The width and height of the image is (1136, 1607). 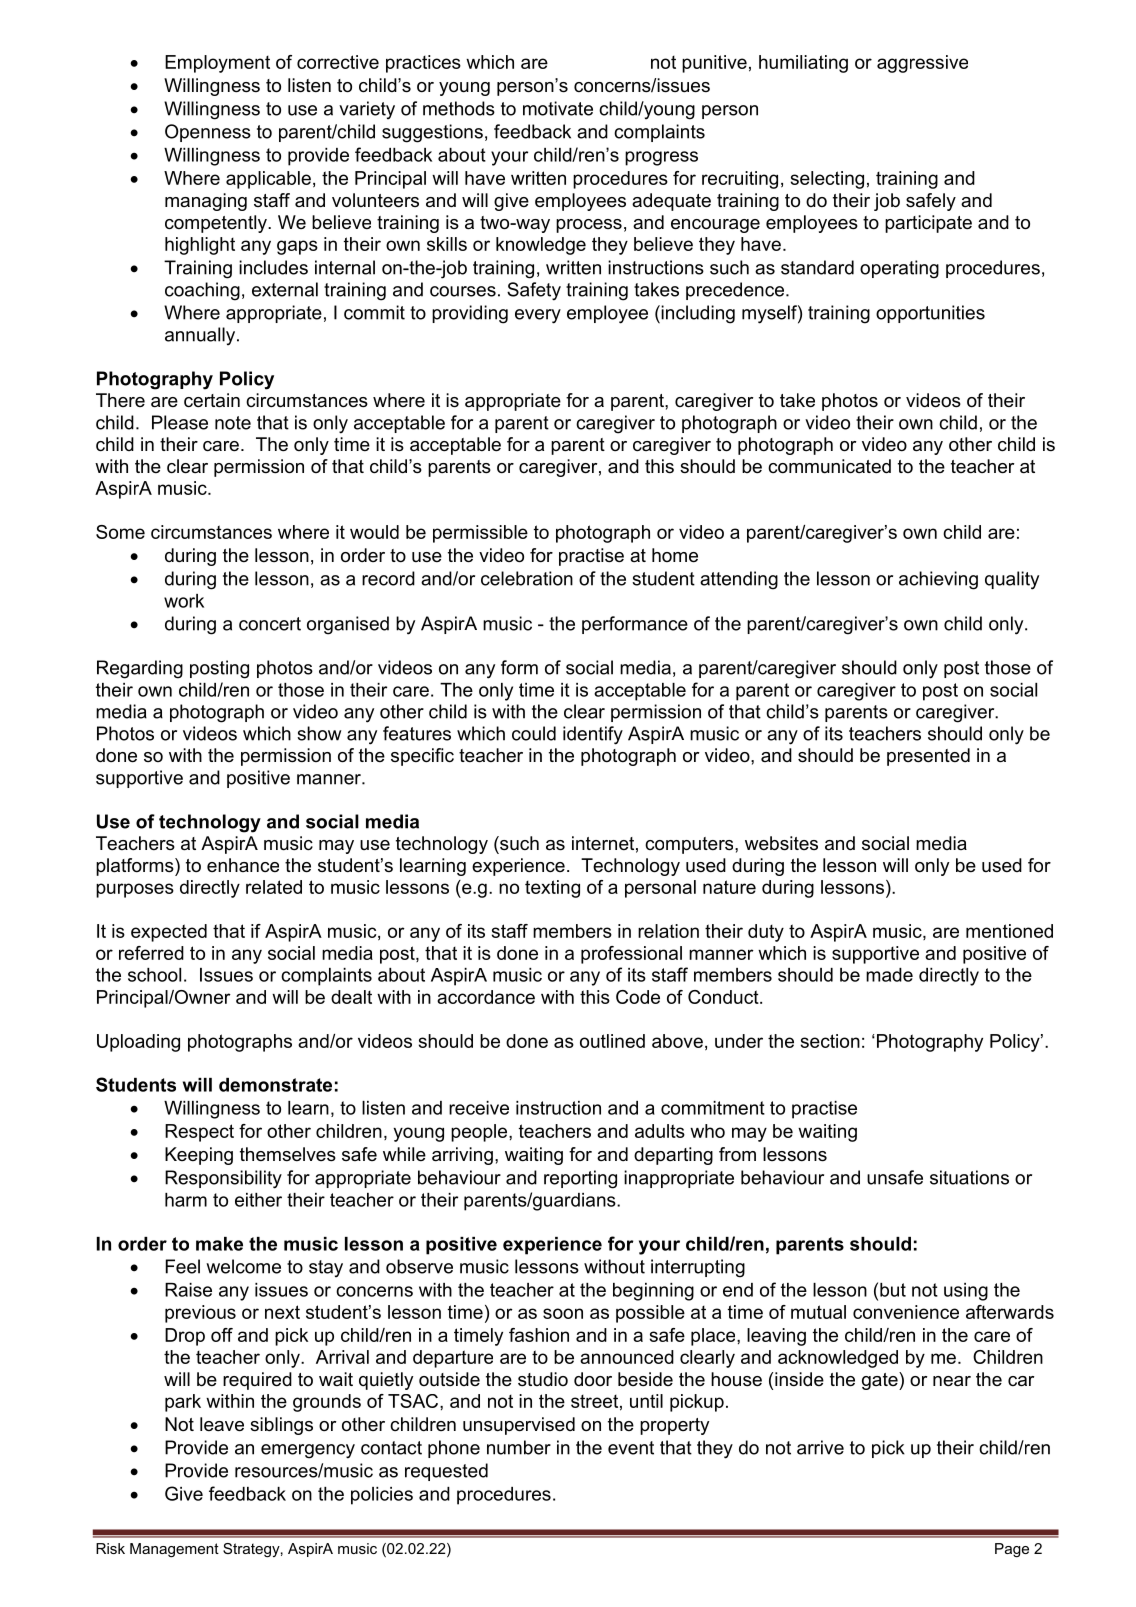 What do you see at coordinates (558, 108) in the image?
I see `motivate` at bounding box center [558, 108].
